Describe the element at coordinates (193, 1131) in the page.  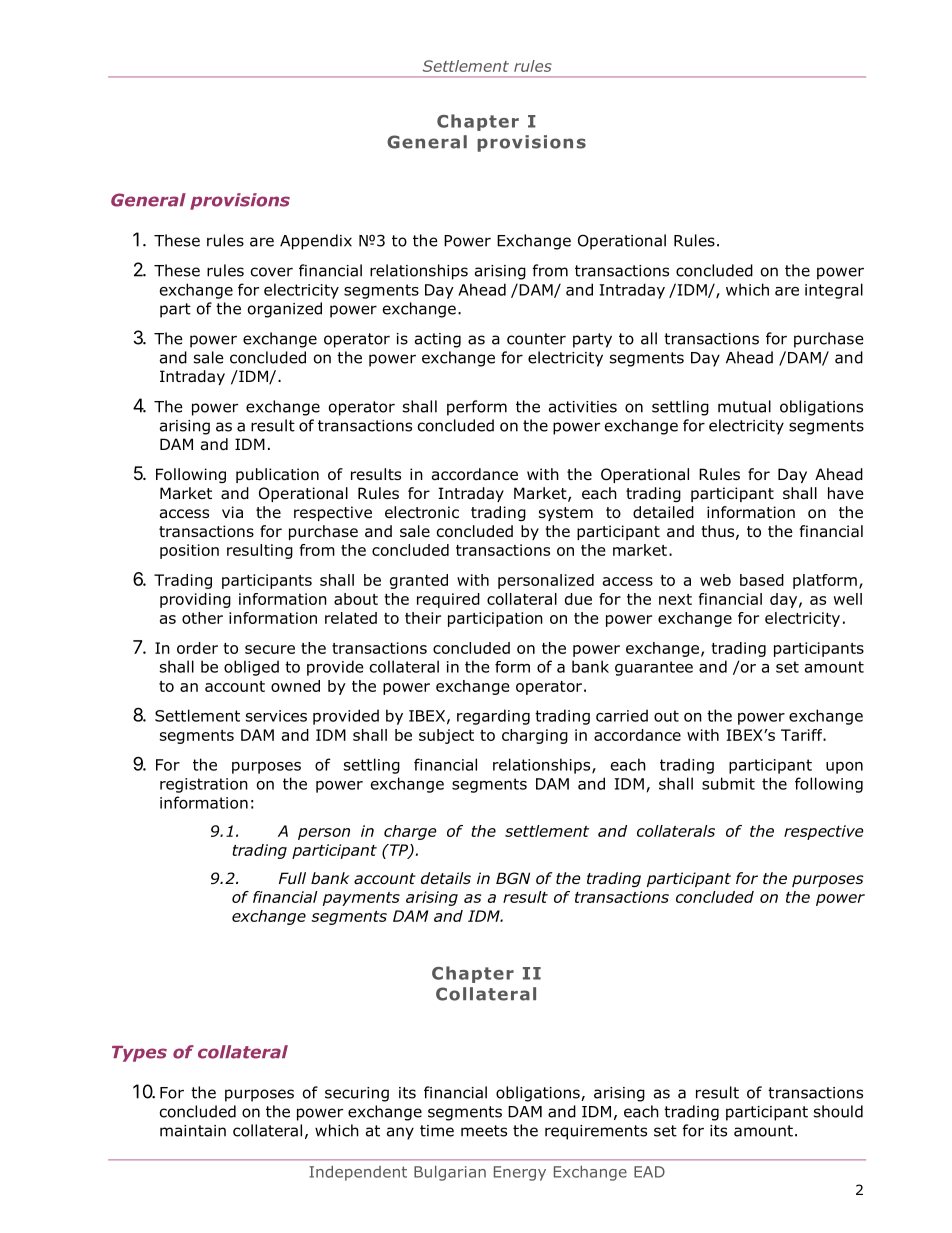
I see `maintain` at that location.
